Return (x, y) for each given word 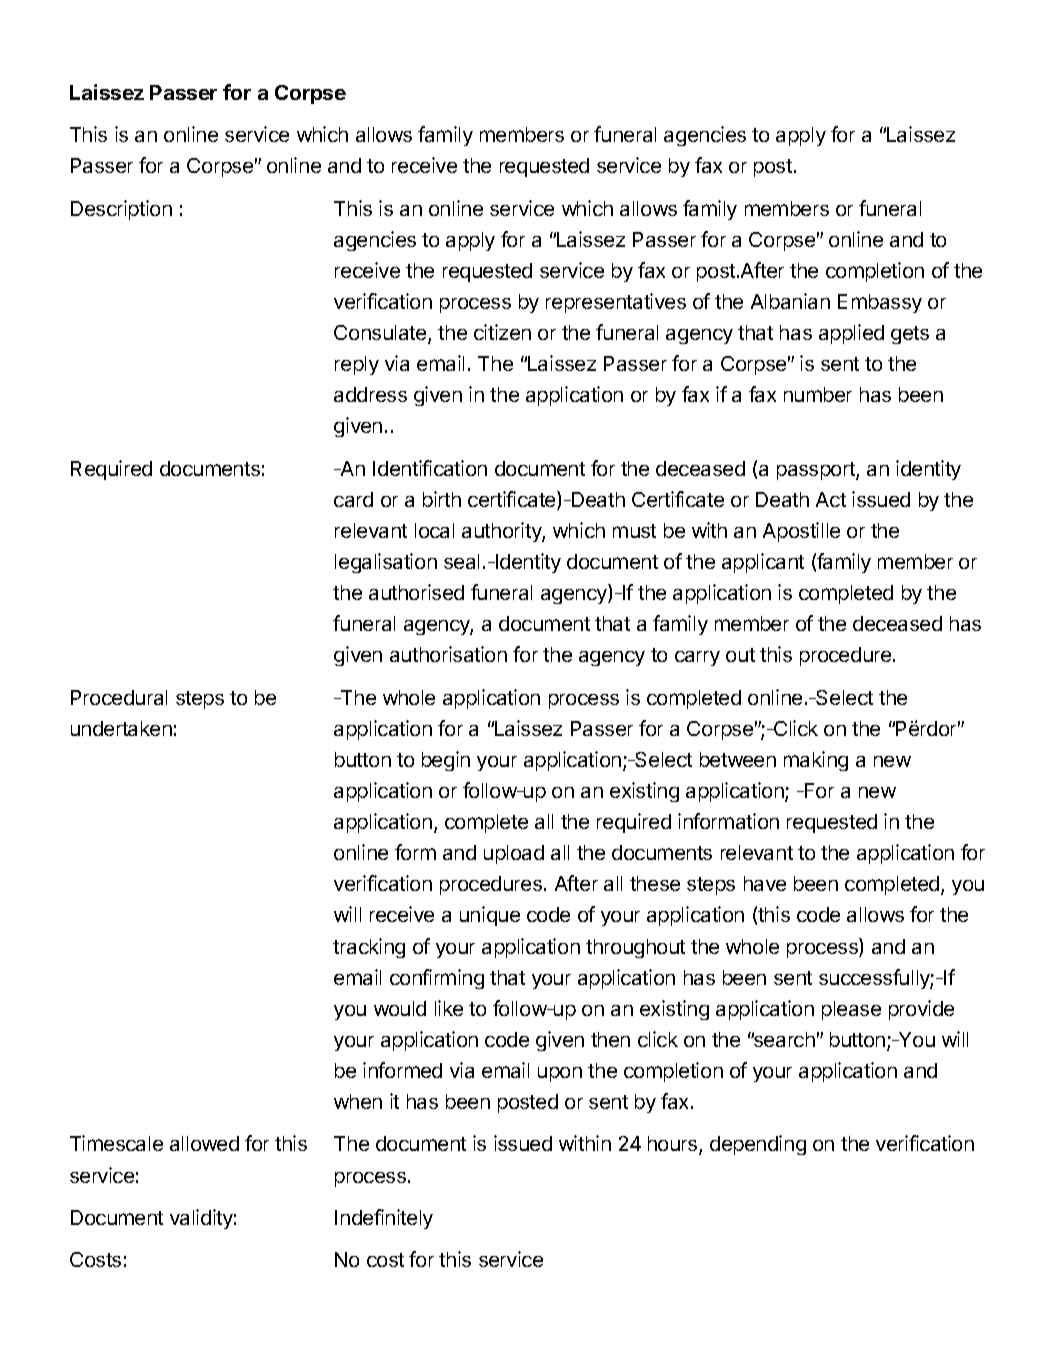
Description (121, 210)
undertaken (121, 728)
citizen (502, 332)
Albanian (790, 301)
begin (446, 761)
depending (758, 1145)
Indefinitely (384, 1219)
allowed (204, 1143)
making (816, 761)
